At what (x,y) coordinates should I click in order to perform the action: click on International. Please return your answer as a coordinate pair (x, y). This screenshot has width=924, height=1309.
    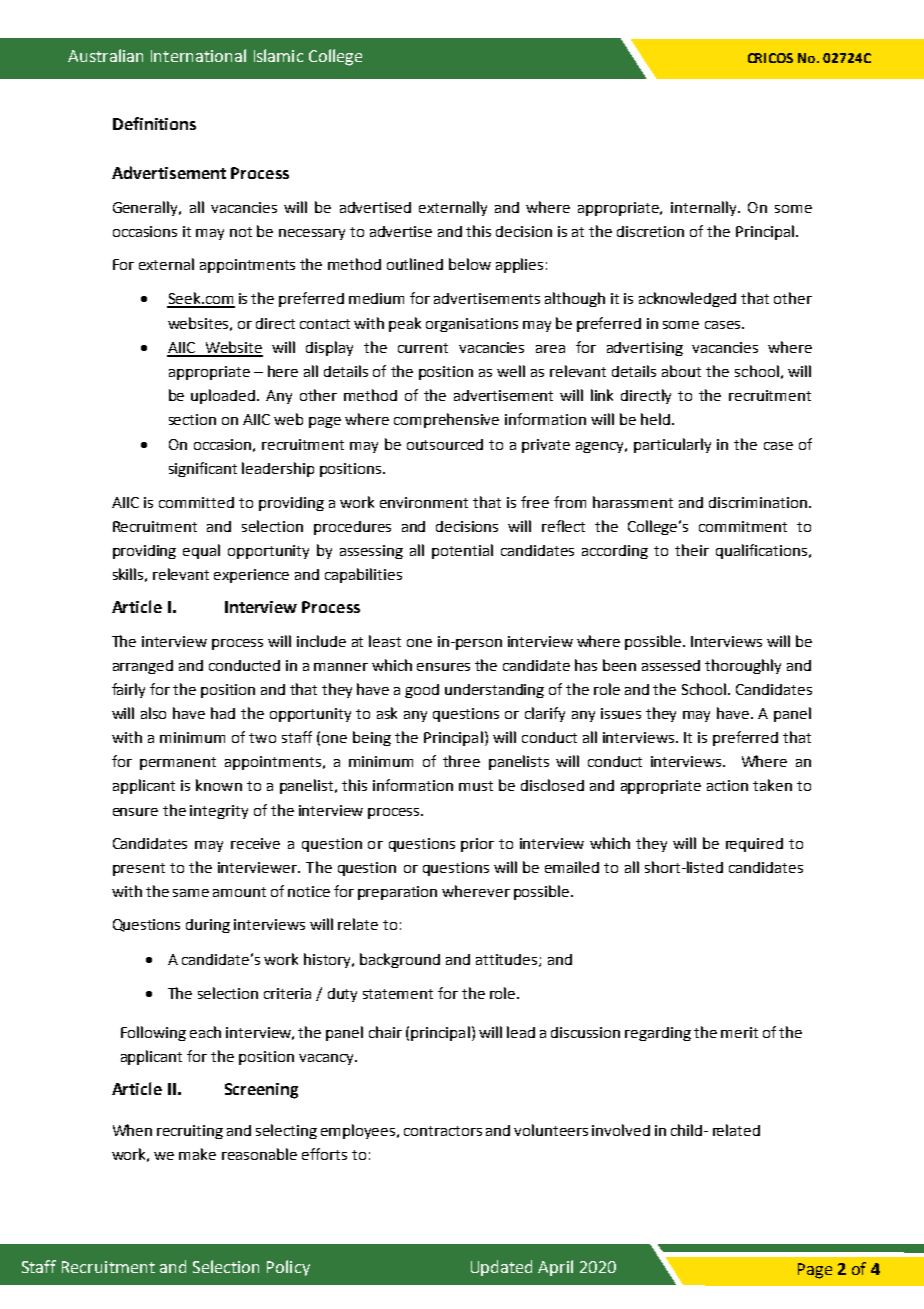
    Looking at the image, I should click on (198, 55).
